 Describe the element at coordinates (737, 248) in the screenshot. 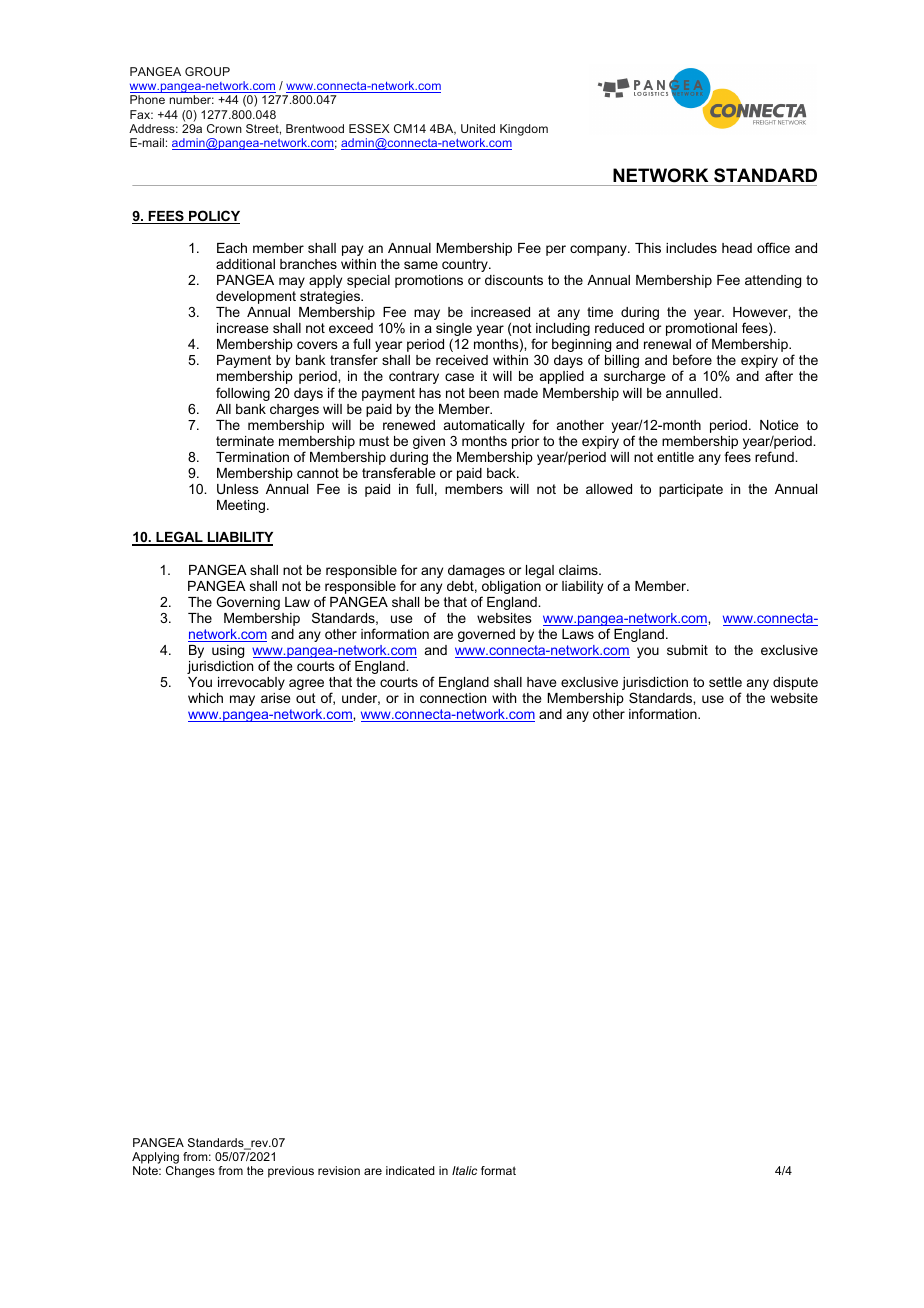

I see `head` at that location.
